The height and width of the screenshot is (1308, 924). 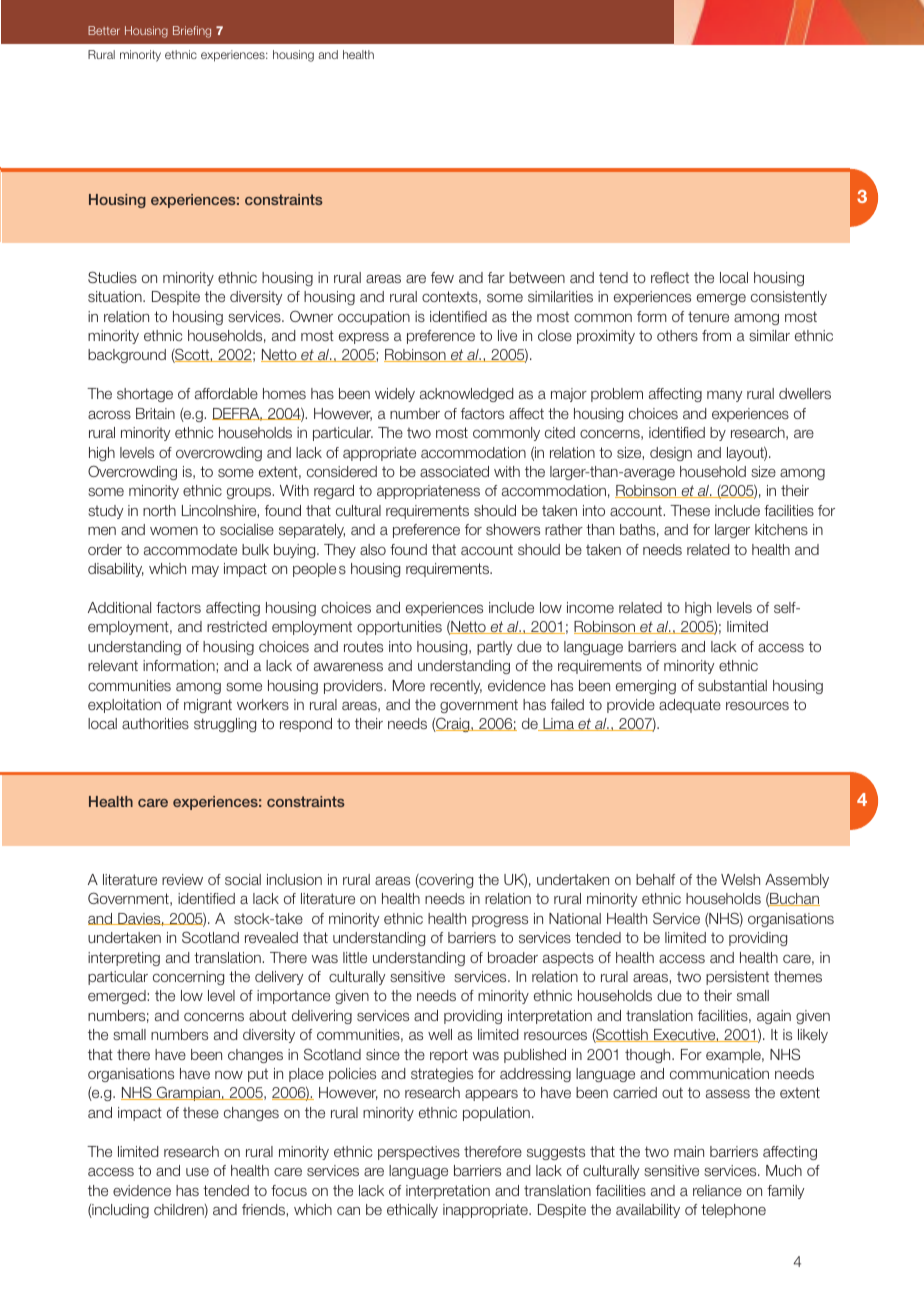 What do you see at coordinates (192, 32) in the screenshot?
I see `Briefing` at bounding box center [192, 32].
